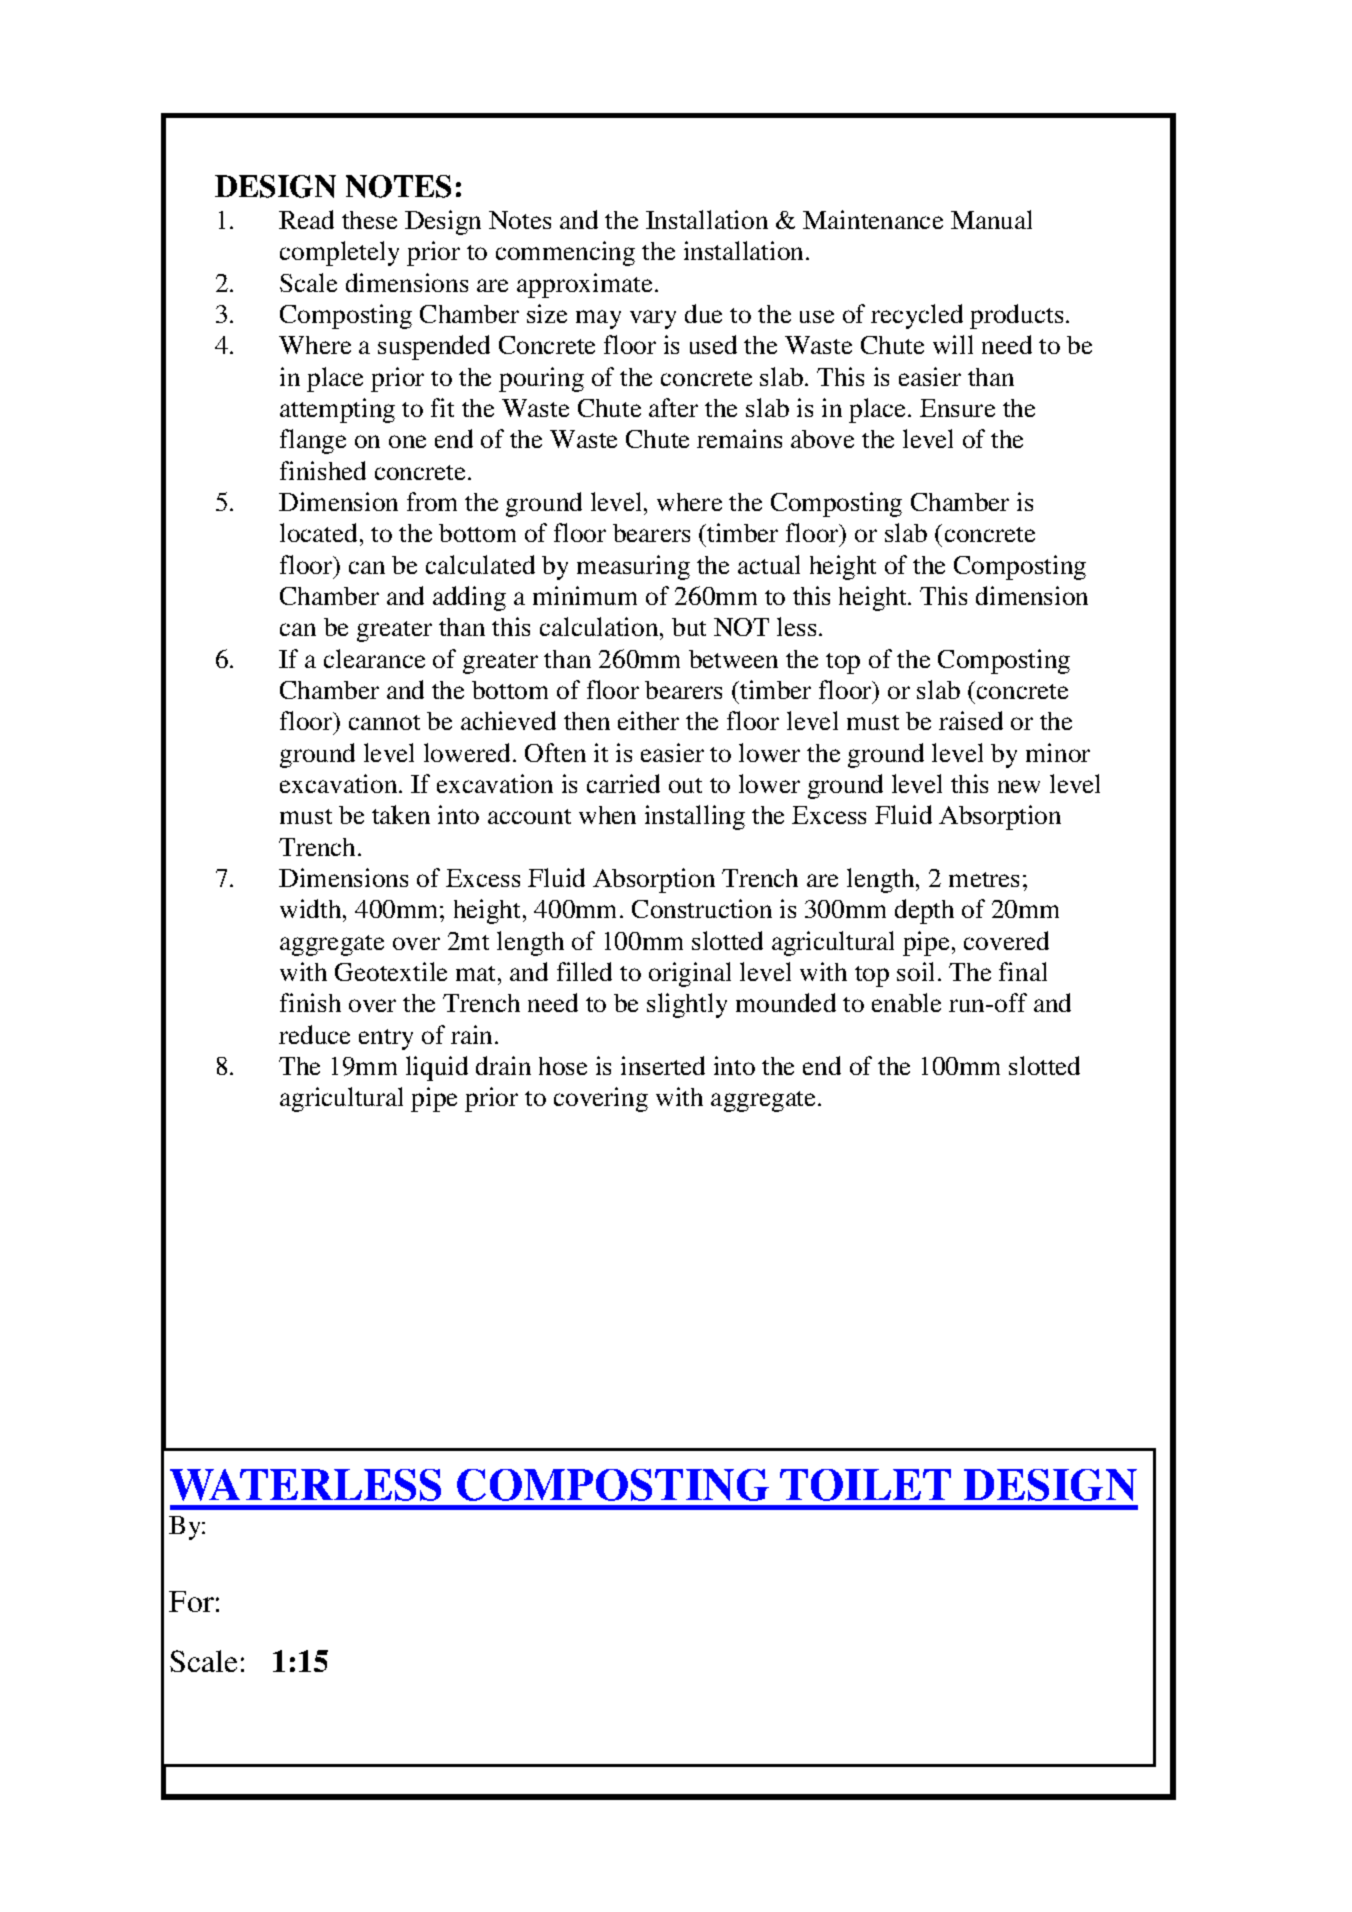 Image resolution: width=1352 pixels, height=1912 pixels. Describe the element at coordinates (991, 219) in the page. I see `Manual` at that location.
